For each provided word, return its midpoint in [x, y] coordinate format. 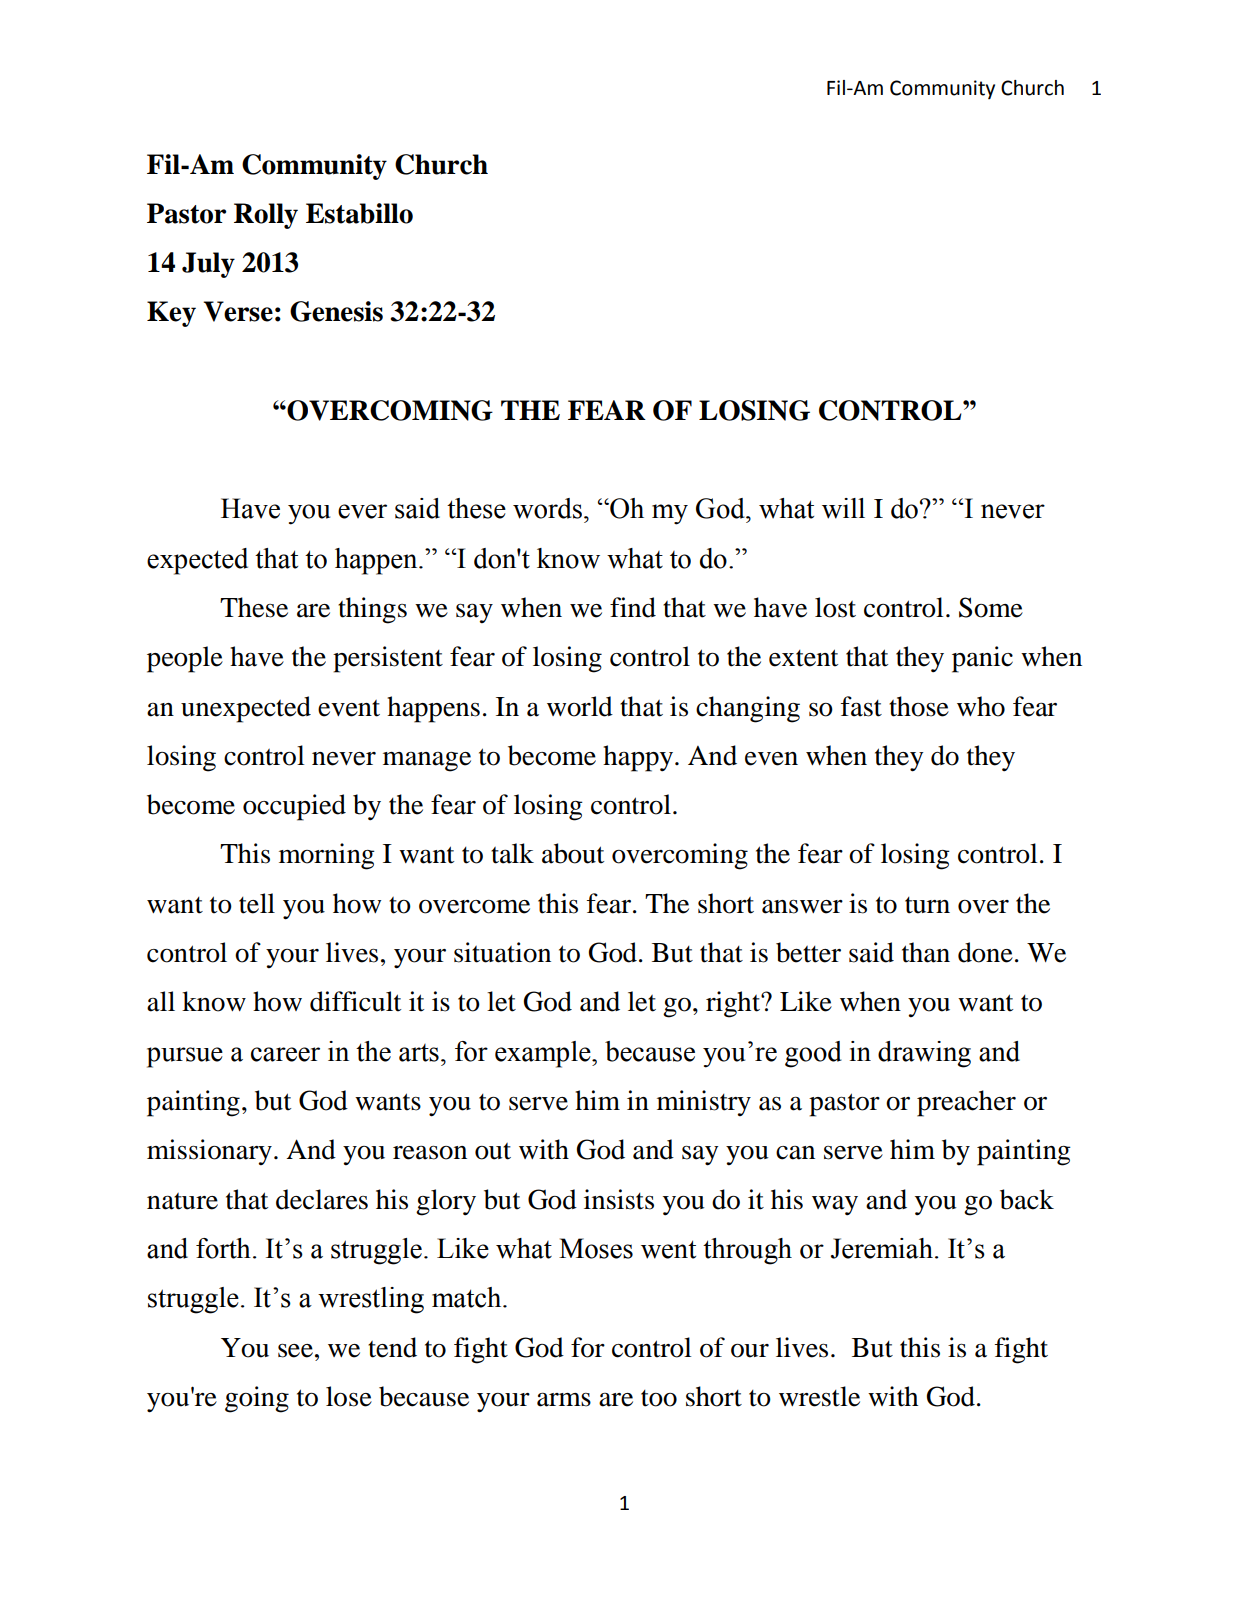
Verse [238, 311]
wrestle [819, 1396]
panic [982, 659]
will [843, 508]
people [185, 659]
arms [564, 1400]
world [580, 706]
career [285, 1054]
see [295, 1351]
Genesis [336, 311]
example [544, 1054]
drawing [924, 1054]
